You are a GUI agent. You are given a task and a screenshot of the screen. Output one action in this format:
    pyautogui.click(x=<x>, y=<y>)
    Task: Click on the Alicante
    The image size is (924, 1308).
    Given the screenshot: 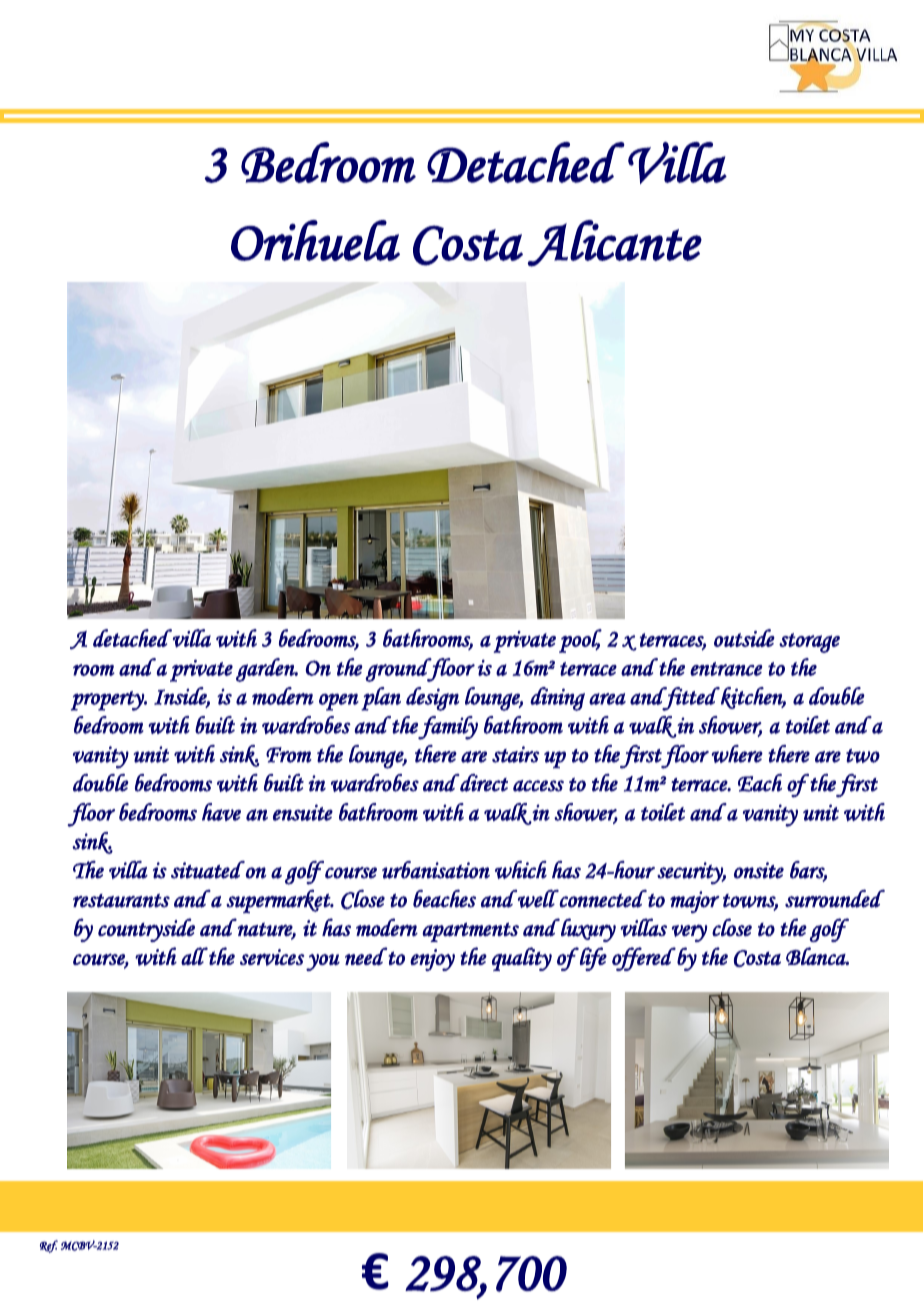 What is the action you would take?
    pyautogui.click(x=614, y=243)
